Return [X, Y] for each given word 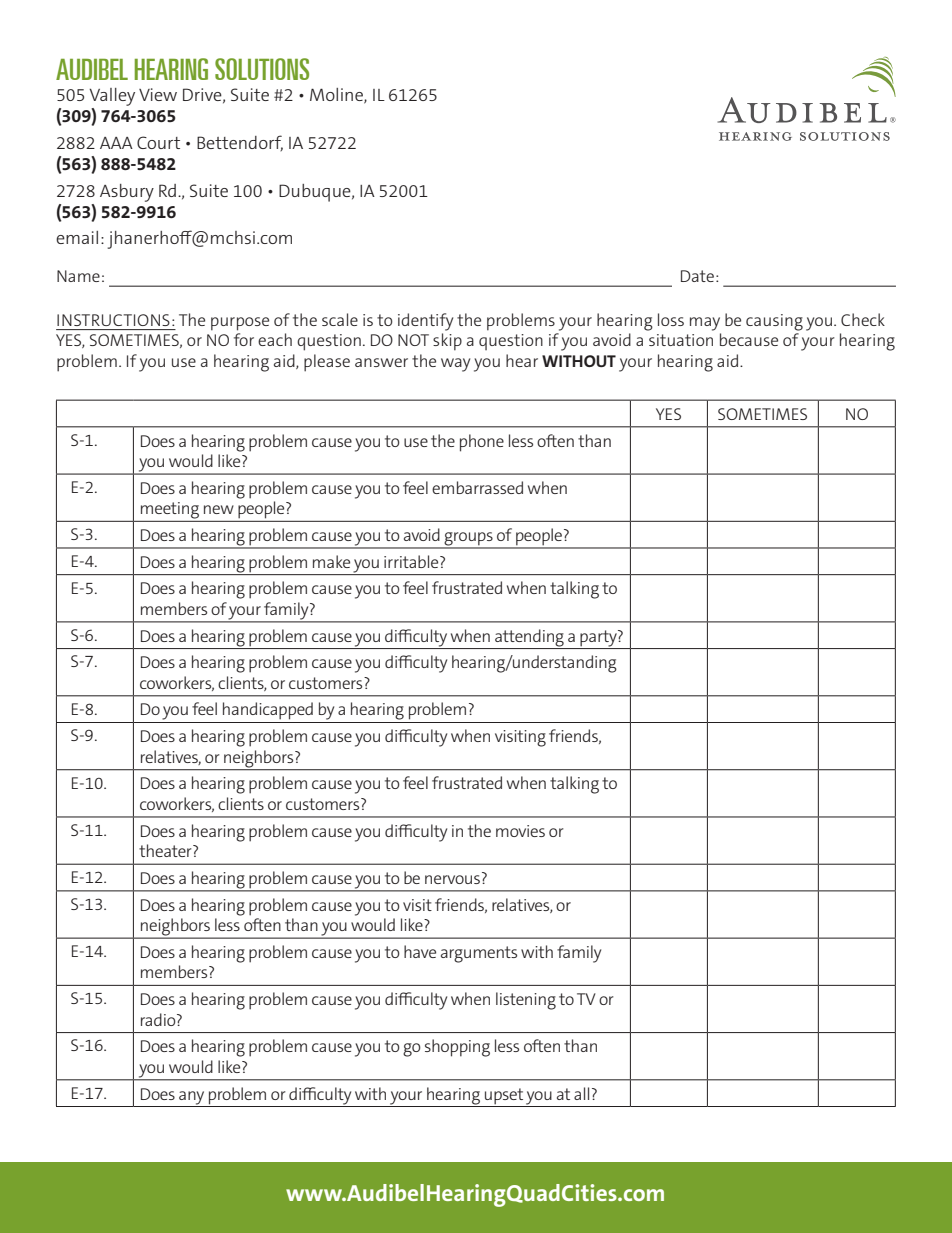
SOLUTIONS [262, 69]
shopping [457, 1048]
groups [469, 540]
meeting [170, 510]
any [191, 1098]
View [158, 94]
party [599, 638]
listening [526, 1001]
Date [697, 276]
